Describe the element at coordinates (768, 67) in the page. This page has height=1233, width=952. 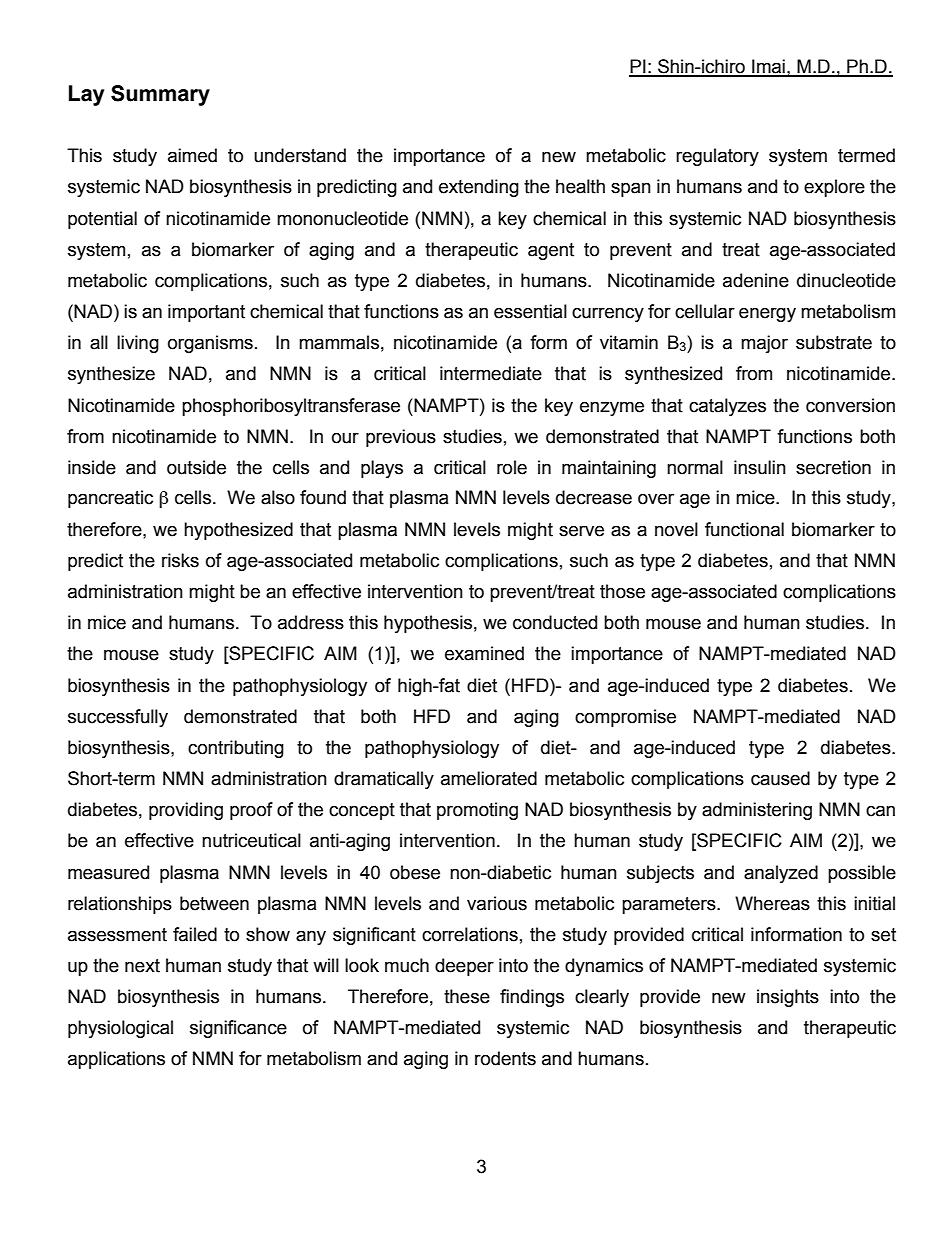
I see `Imai` at that location.
